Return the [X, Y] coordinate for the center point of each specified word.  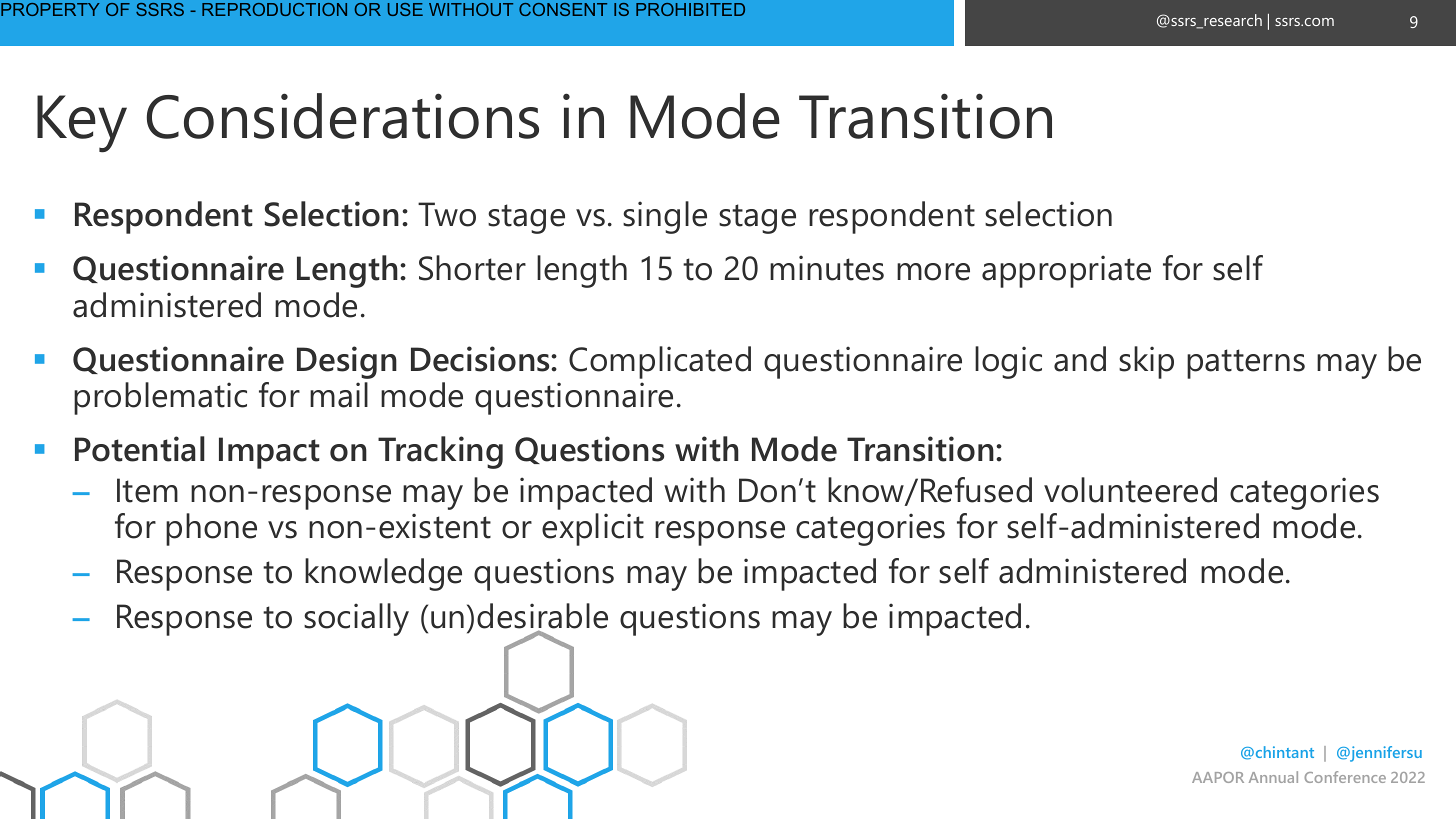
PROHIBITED [690, 9]
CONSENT [563, 9]
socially [356, 619]
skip [1146, 362]
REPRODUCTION [274, 9]
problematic [160, 398]
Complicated [660, 362]
